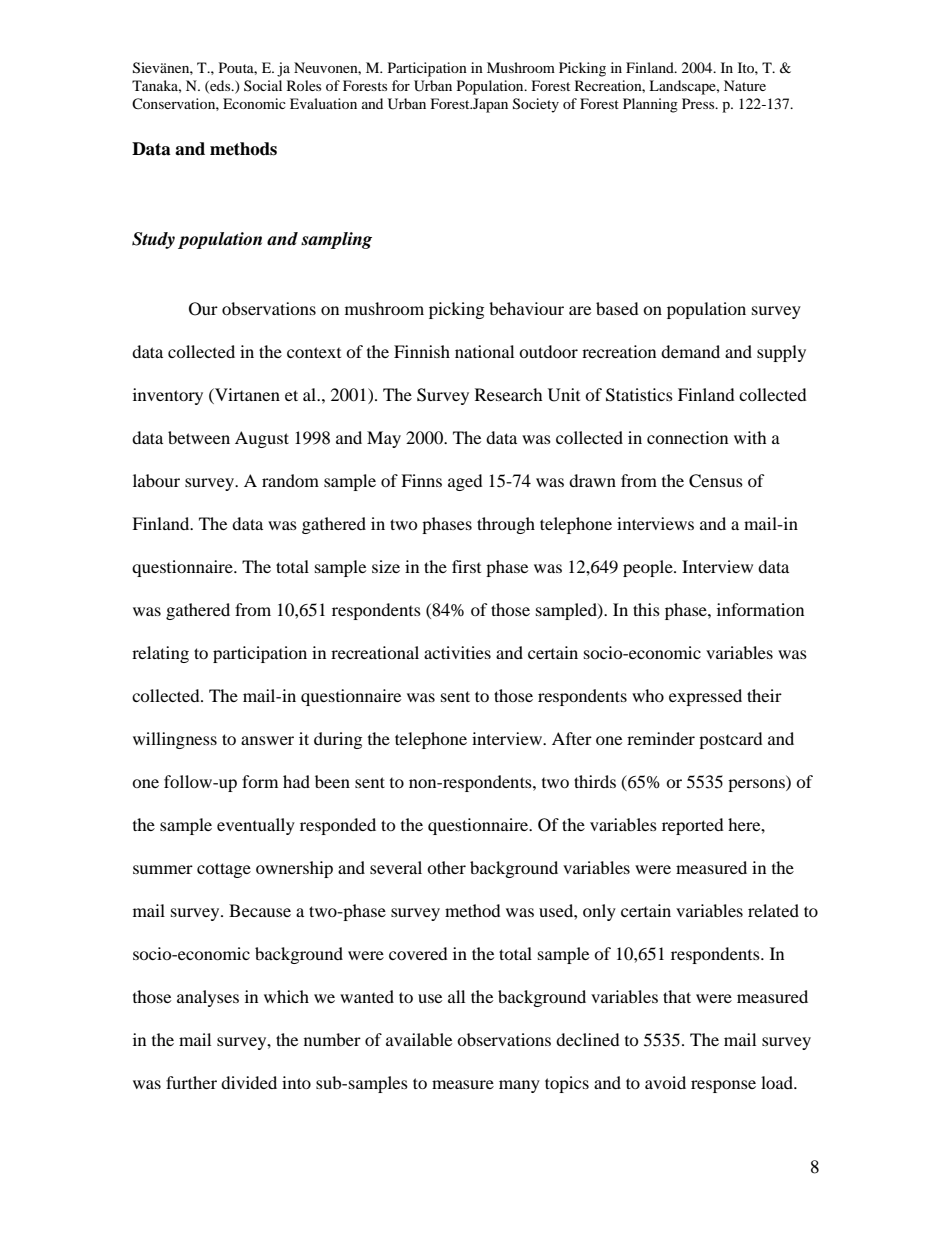 The width and height of the screenshot is (952, 1233). Describe the element at coordinates (199, 437) in the screenshot. I see `between` at that location.
